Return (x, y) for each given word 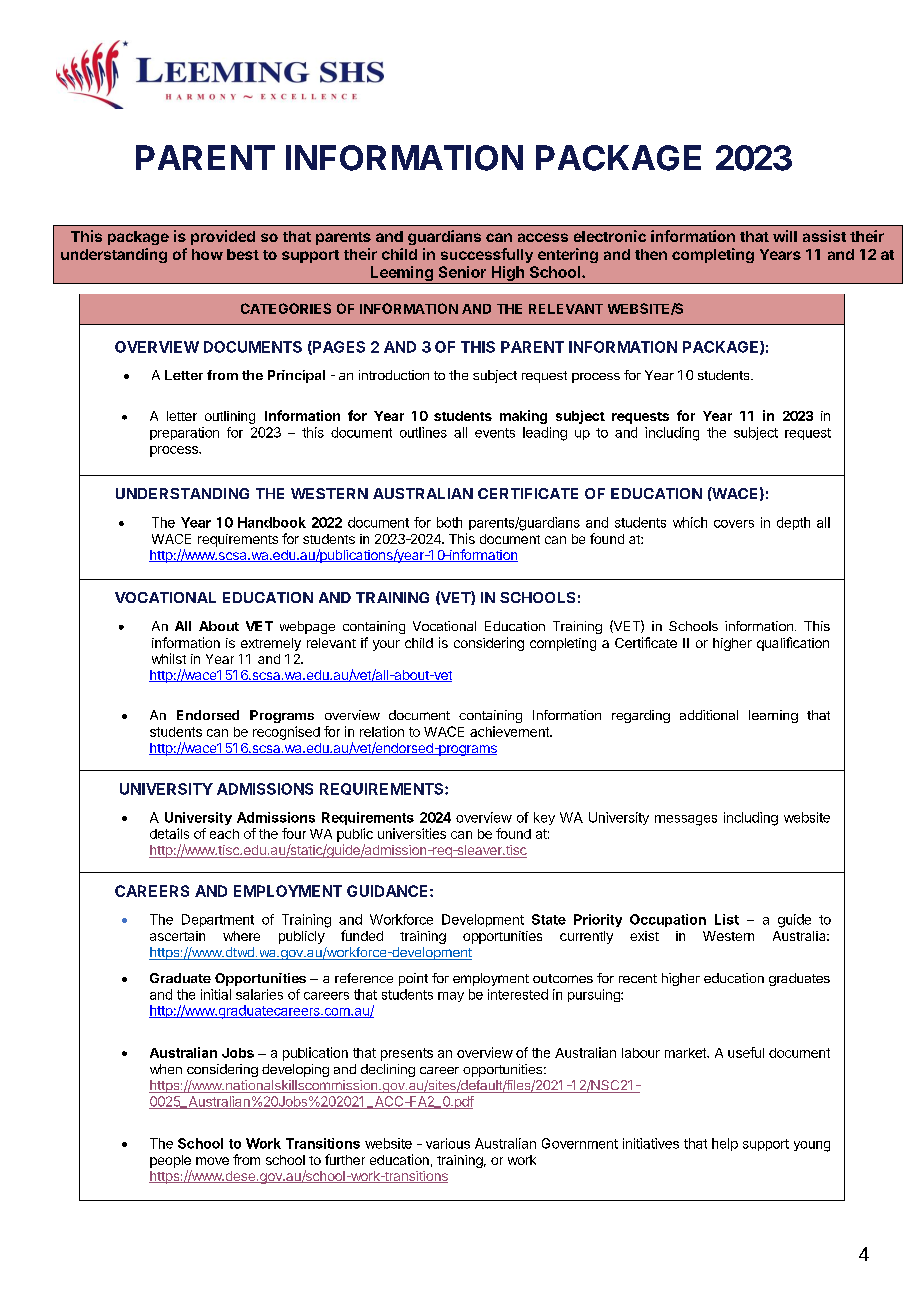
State (549, 919)
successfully (487, 255)
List (727, 919)
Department (218, 920)
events (495, 433)
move (212, 1161)
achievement (510, 731)
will (785, 236)
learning (773, 716)
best (243, 254)
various (448, 1143)
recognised (286, 733)
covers (734, 524)
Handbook (272, 522)
